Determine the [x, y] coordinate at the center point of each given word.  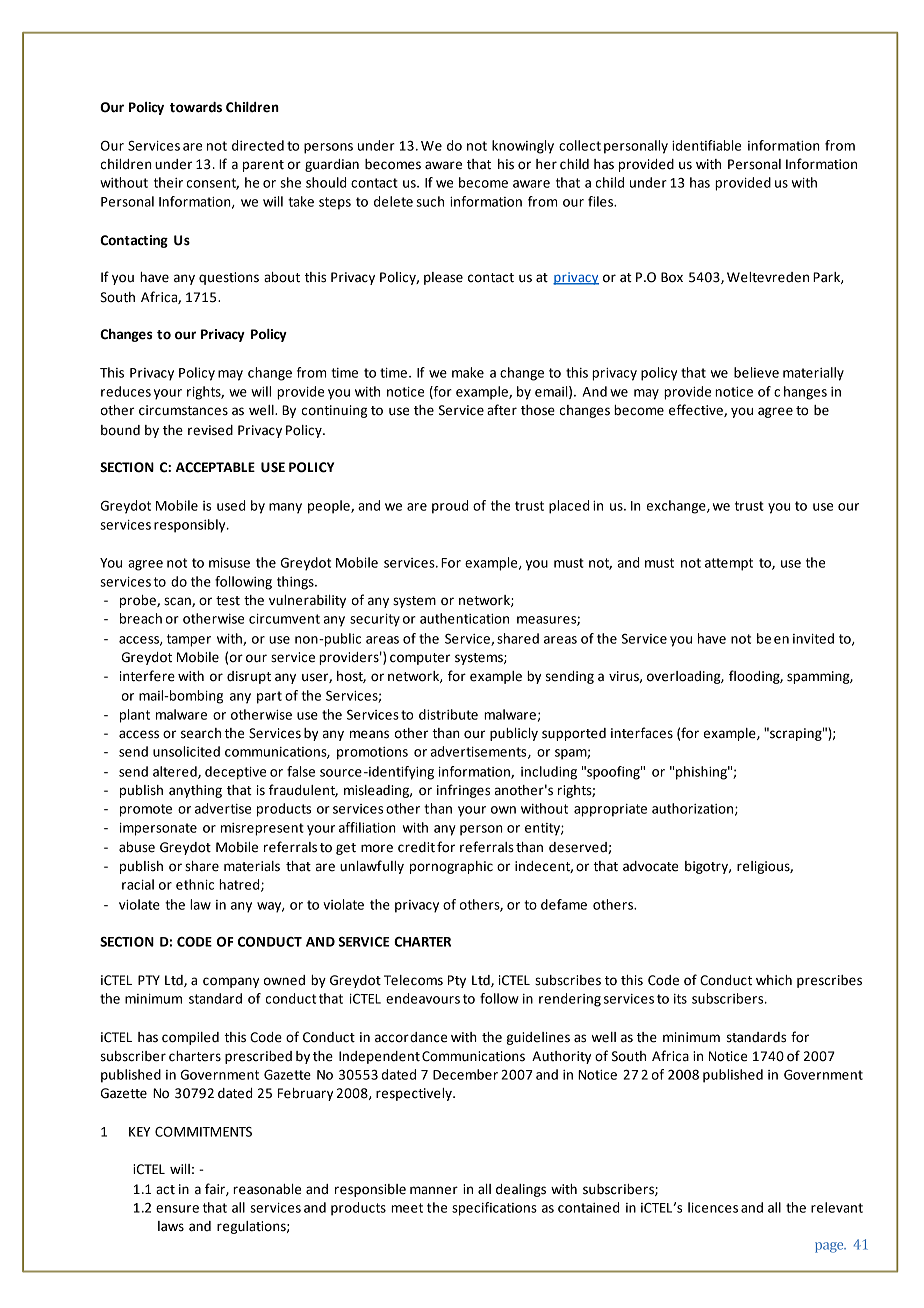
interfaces [642, 733]
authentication [464, 618]
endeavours [423, 998]
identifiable [706, 145]
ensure [177, 1209]
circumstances [183, 410]
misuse [229, 563]
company [231, 982]
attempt [729, 564]
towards [196, 107]
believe [756, 372]
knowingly [523, 147]
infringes [463, 791]
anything [195, 791]
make [468, 372]
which [774, 980]
